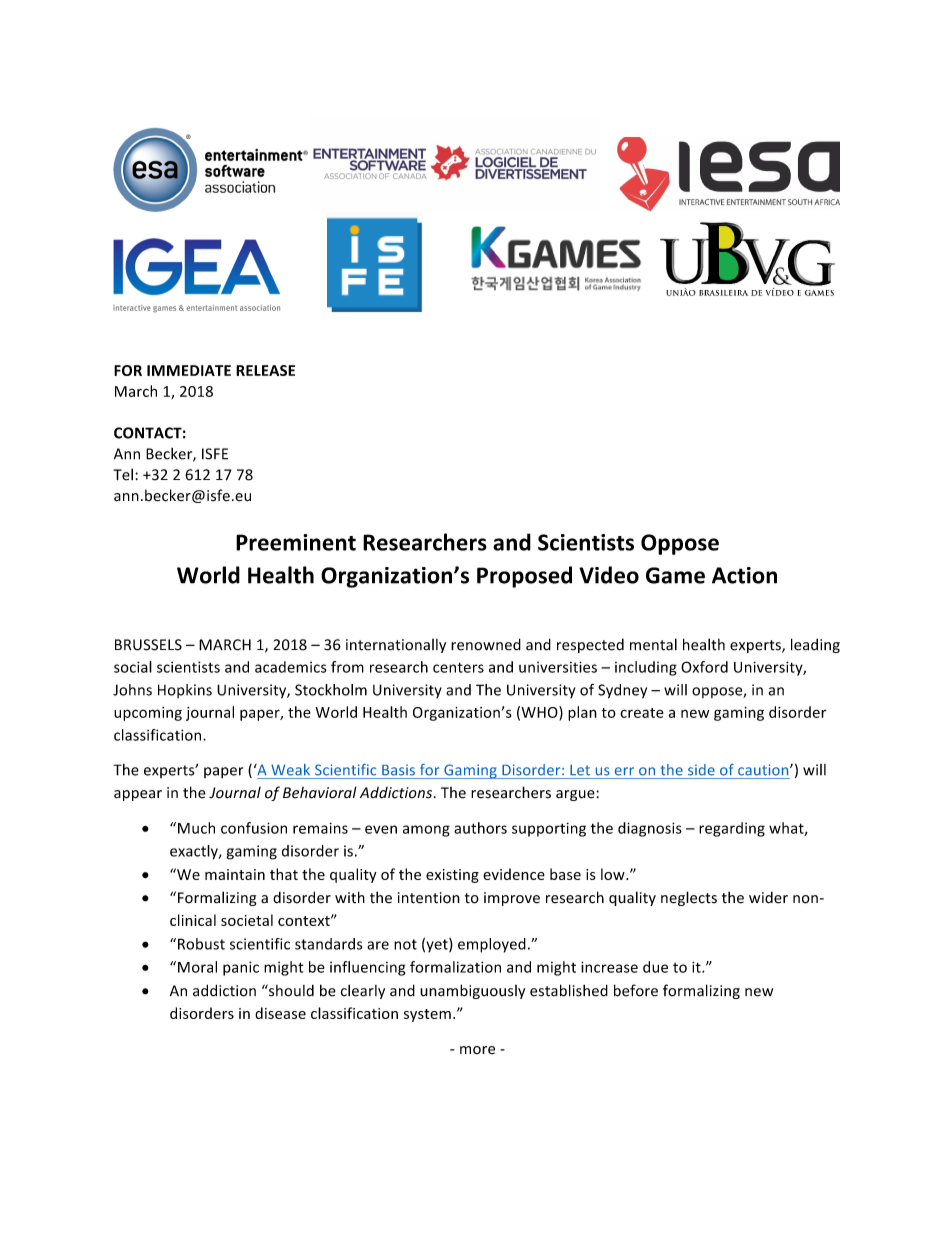 This image has width=952, height=1233. I want to click on existing, so click(452, 876).
